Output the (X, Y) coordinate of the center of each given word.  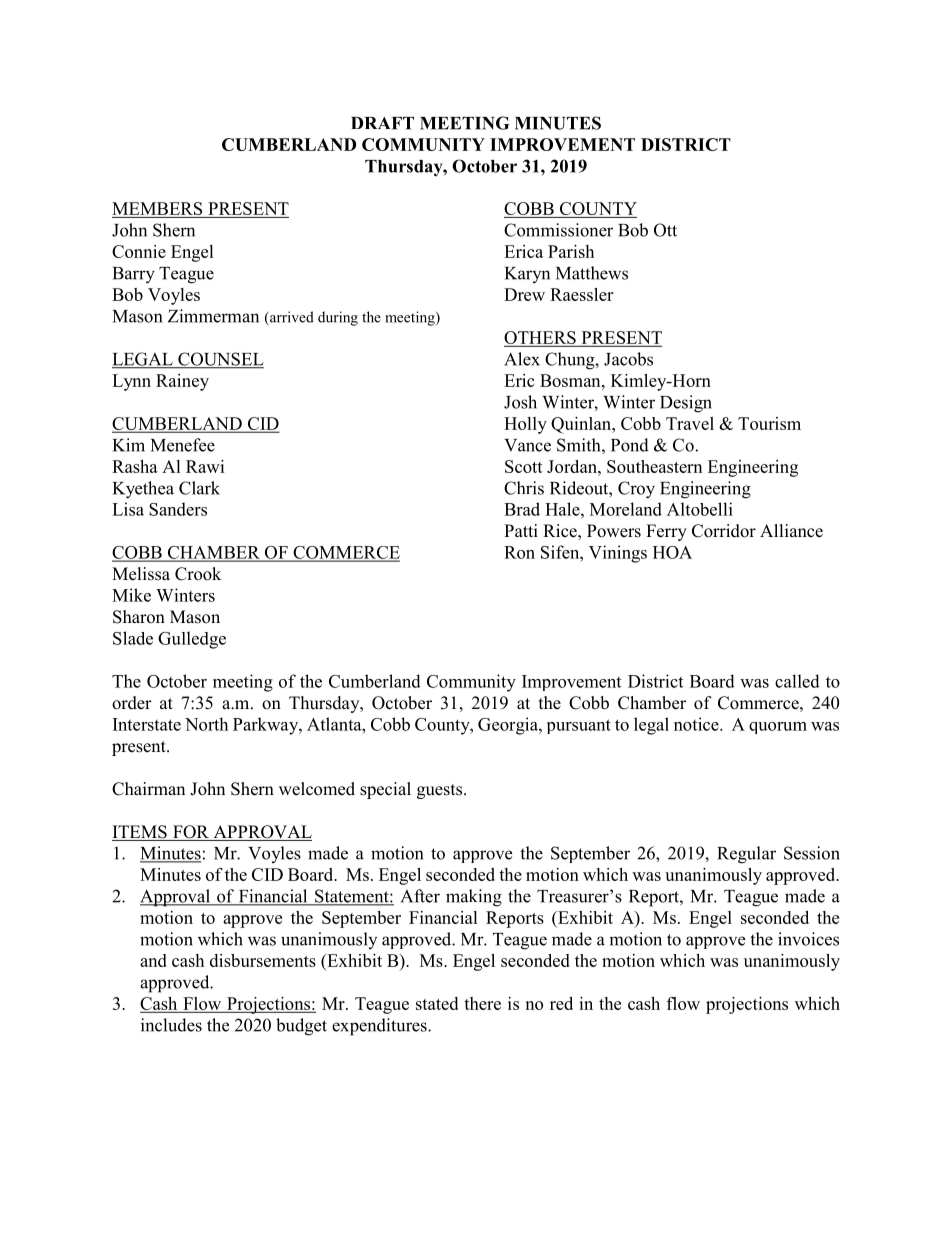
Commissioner (558, 230)
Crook (198, 574)
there (482, 1003)
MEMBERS (158, 210)
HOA (672, 552)
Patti (521, 530)
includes (171, 1025)
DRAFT (382, 123)
